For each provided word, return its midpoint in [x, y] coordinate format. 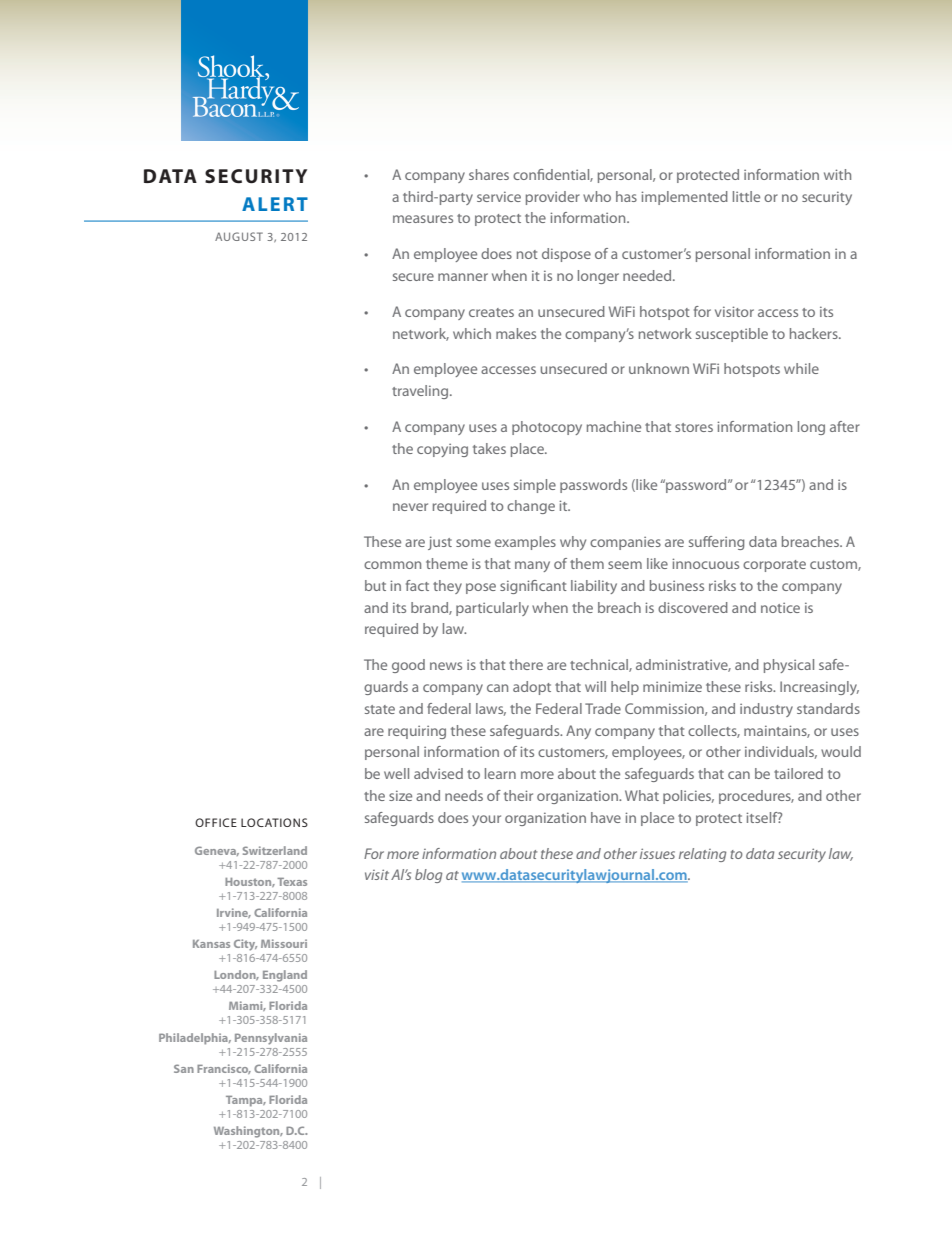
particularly [492, 609]
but [375, 585]
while [801, 368]
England [285, 976]
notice [780, 608]
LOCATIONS [274, 822]
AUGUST [239, 236]
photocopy [547, 428]
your [486, 820]
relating [702, 855]
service [499, 196]
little [746, 196]
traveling [421, 392]
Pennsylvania [271, 1039]
